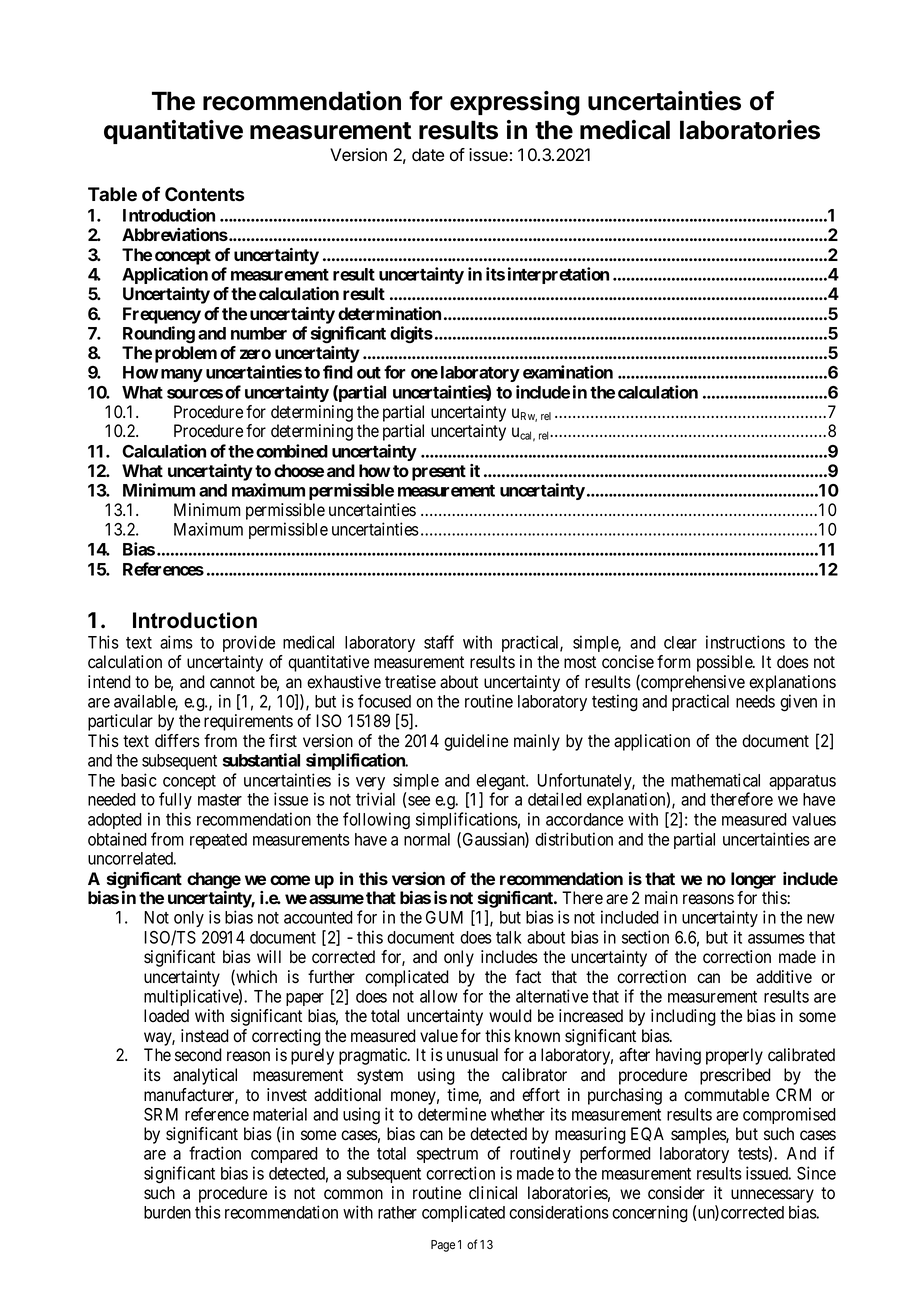 The image size is (924, 1308). What do you see at coordinates (167, 1212) in the screenshot?
I see `burden` at bounding box center [167, 1212].
